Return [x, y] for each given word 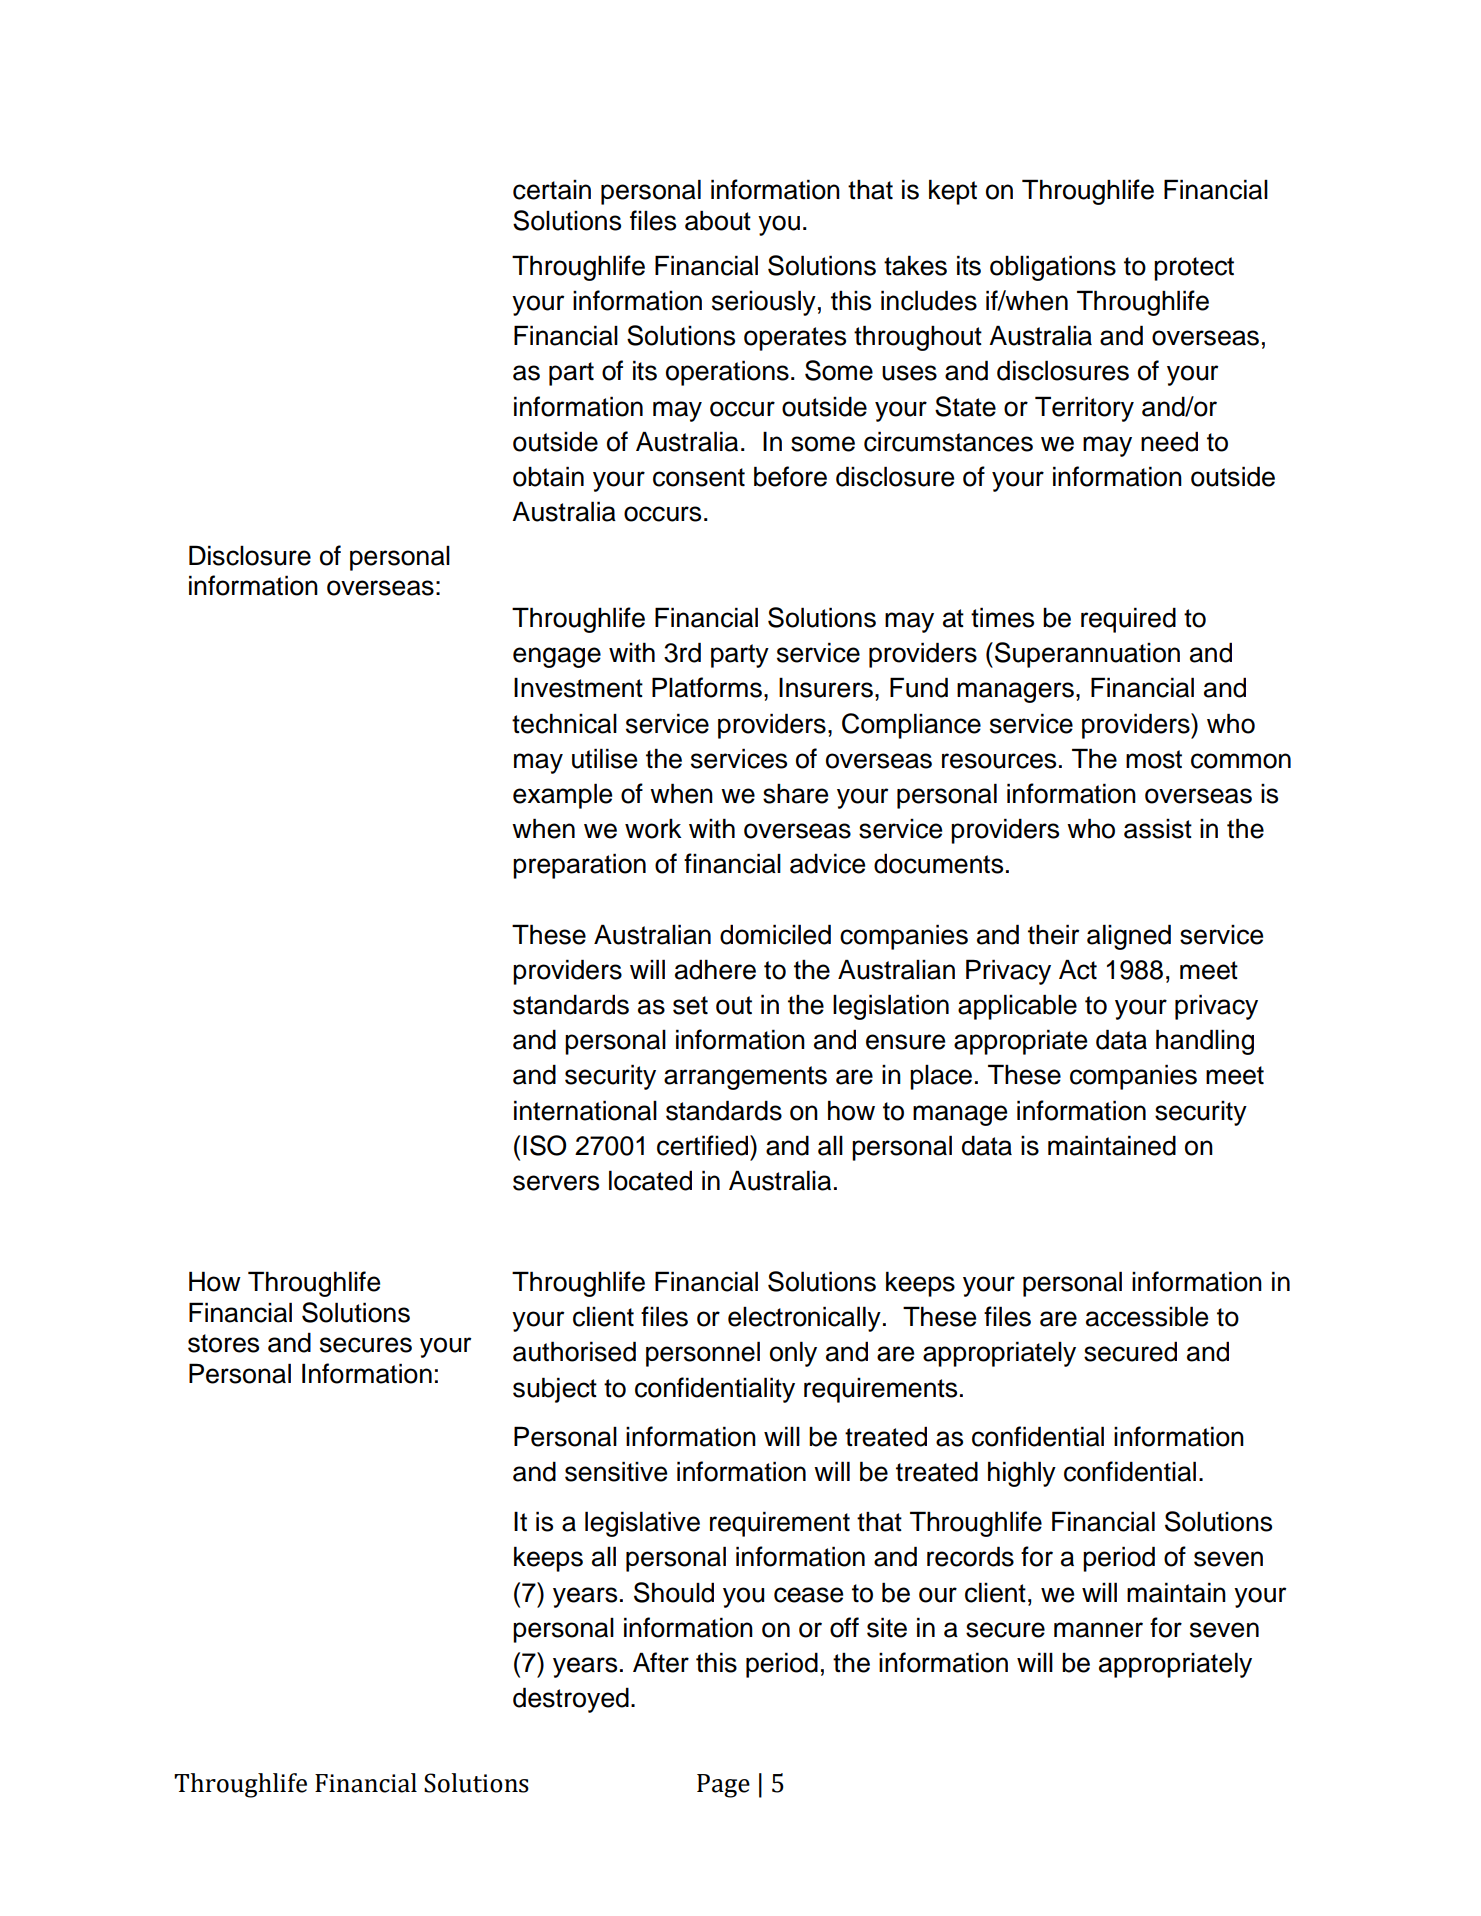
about [718, 220]
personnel [703, 1354]
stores [223, 1343]
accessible [1147, 1316]
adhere [715, 969]
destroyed [571, 1700]
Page [723, 1786]
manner [1098, 1630]
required [1128, 620]
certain [552, 190]
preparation [579, 866]
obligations [1053, 268]
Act [1078, 969]
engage [557, 657]
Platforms [707, 687]
